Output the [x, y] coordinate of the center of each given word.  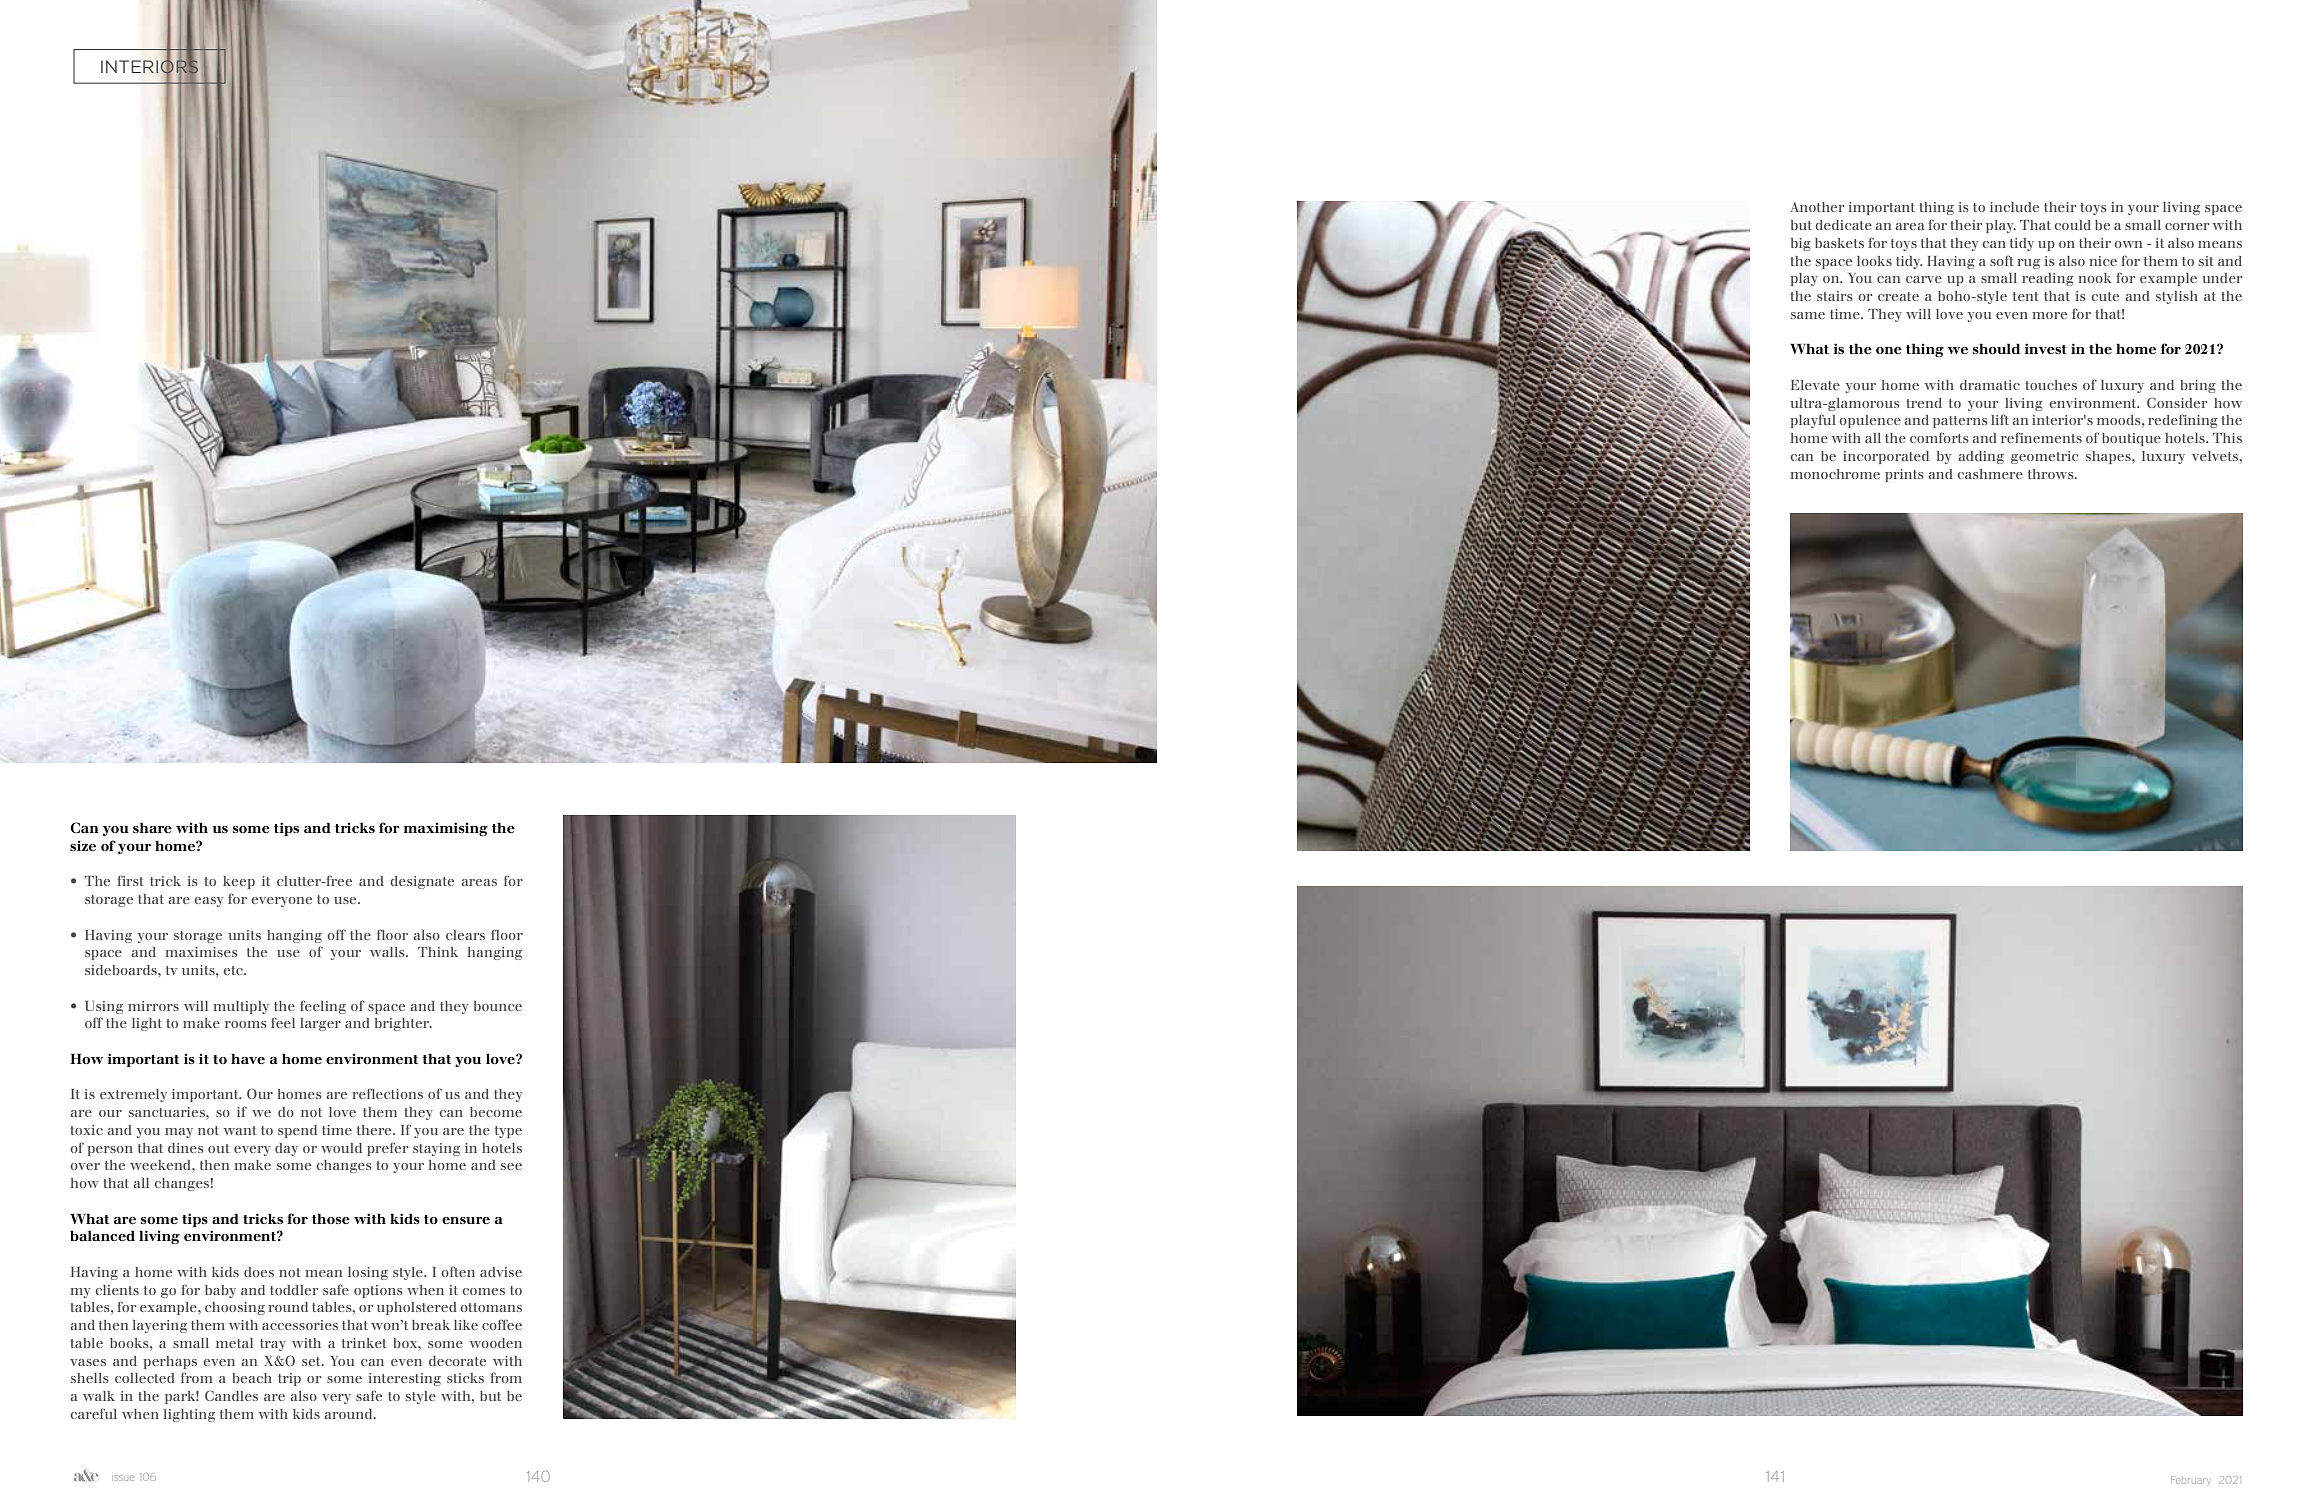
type [508, 1132]
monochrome [1835, 474]
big [1801, 244]
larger [320, 1024]
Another [1817, 207]
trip [289, 1379]
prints [1904, 475]
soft [2002, 260]
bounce [498, 1006]
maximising [446, 829]
